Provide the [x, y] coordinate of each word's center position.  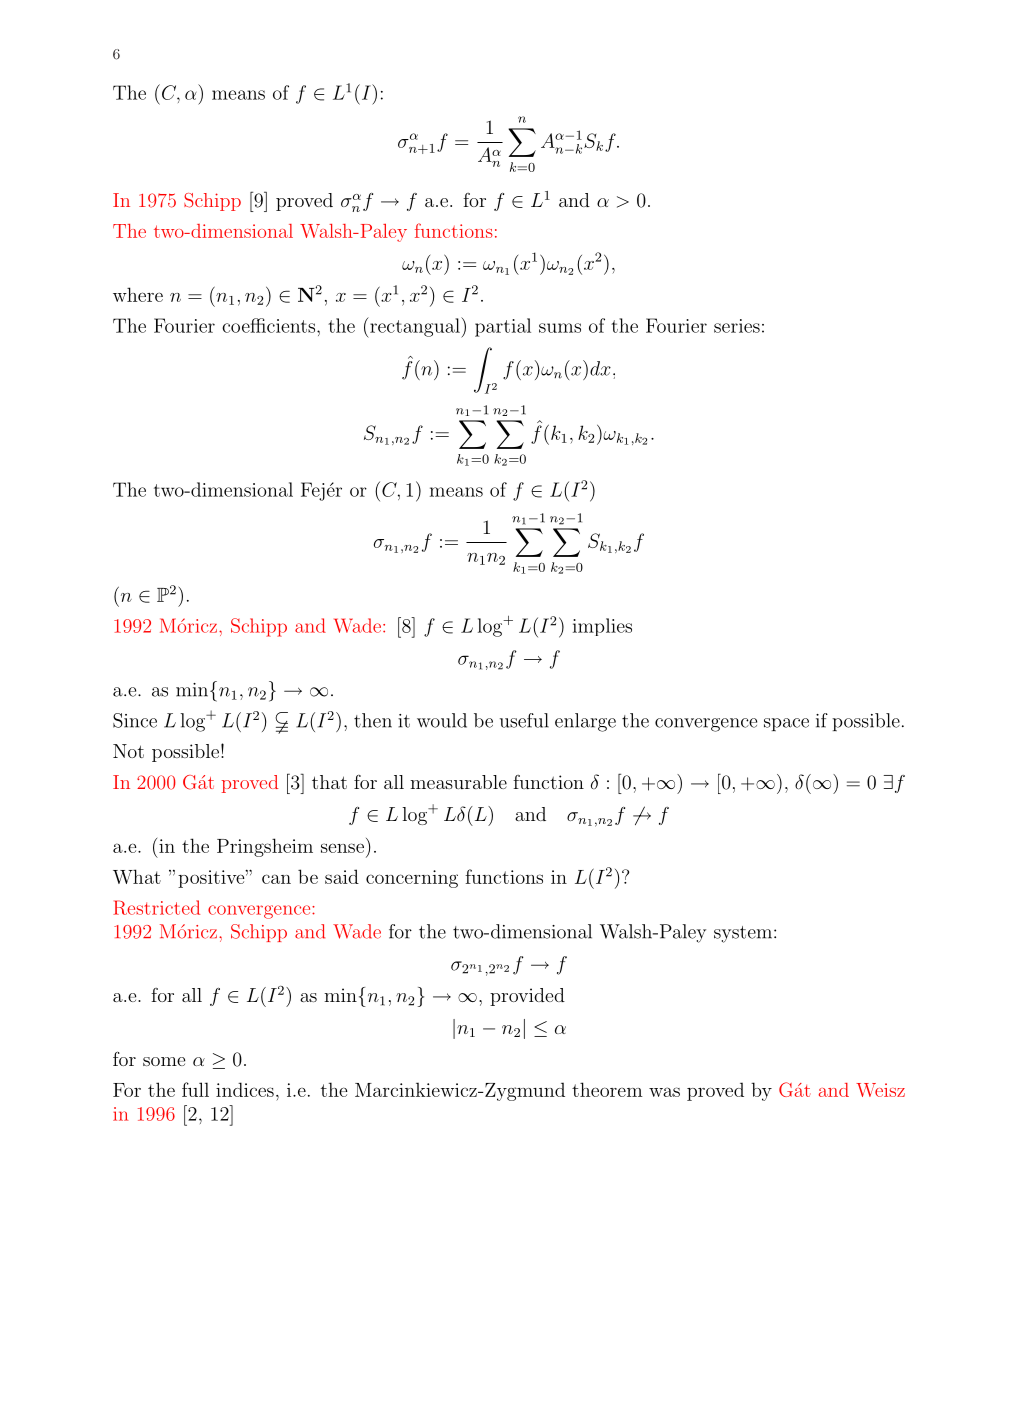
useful [524, 720]
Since [135, 720]
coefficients [268, 325]
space [786, 724]
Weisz [880, 1090]
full [195, 1089]
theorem [607, 1089]
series [737, 326]
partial [503, 327]
